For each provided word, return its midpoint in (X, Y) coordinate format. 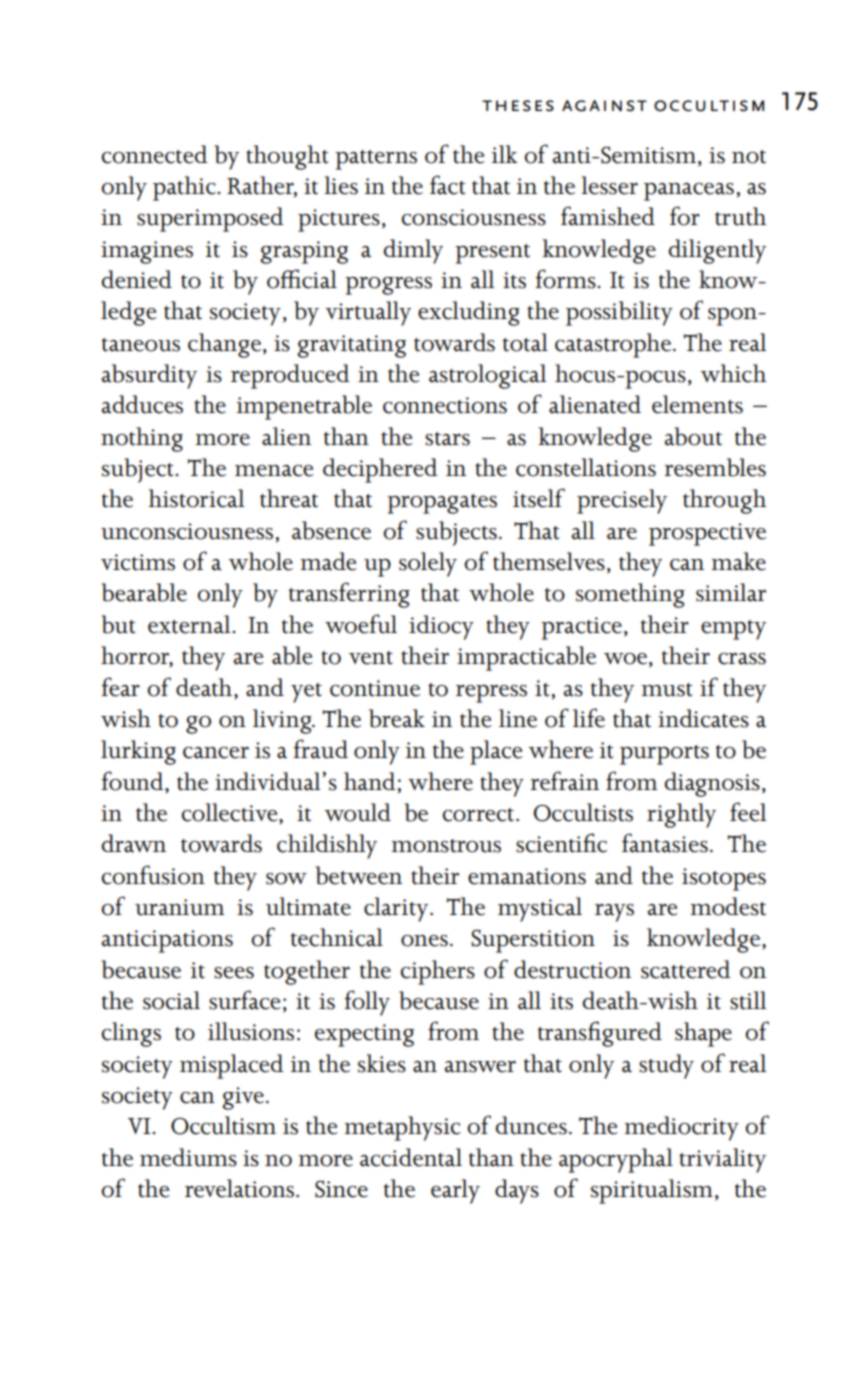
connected (155, 154)
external (190, 624)
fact (448, 185)
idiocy (441, 627)
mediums (188, 1157)
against (604, 106)
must (667, 690)
